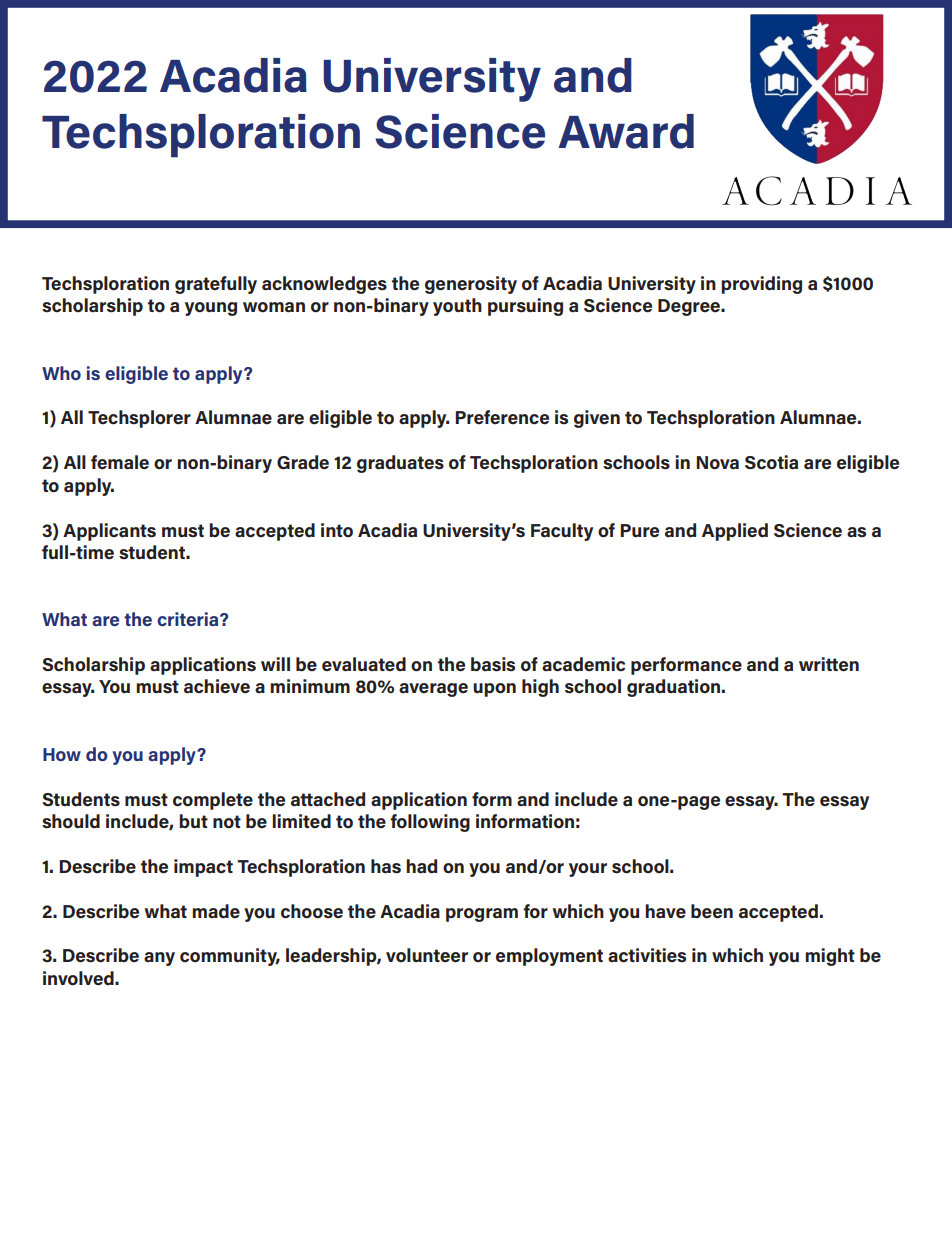 The width and height of the document is (952, 1233). I want to click on Who, so click(61, 373).
